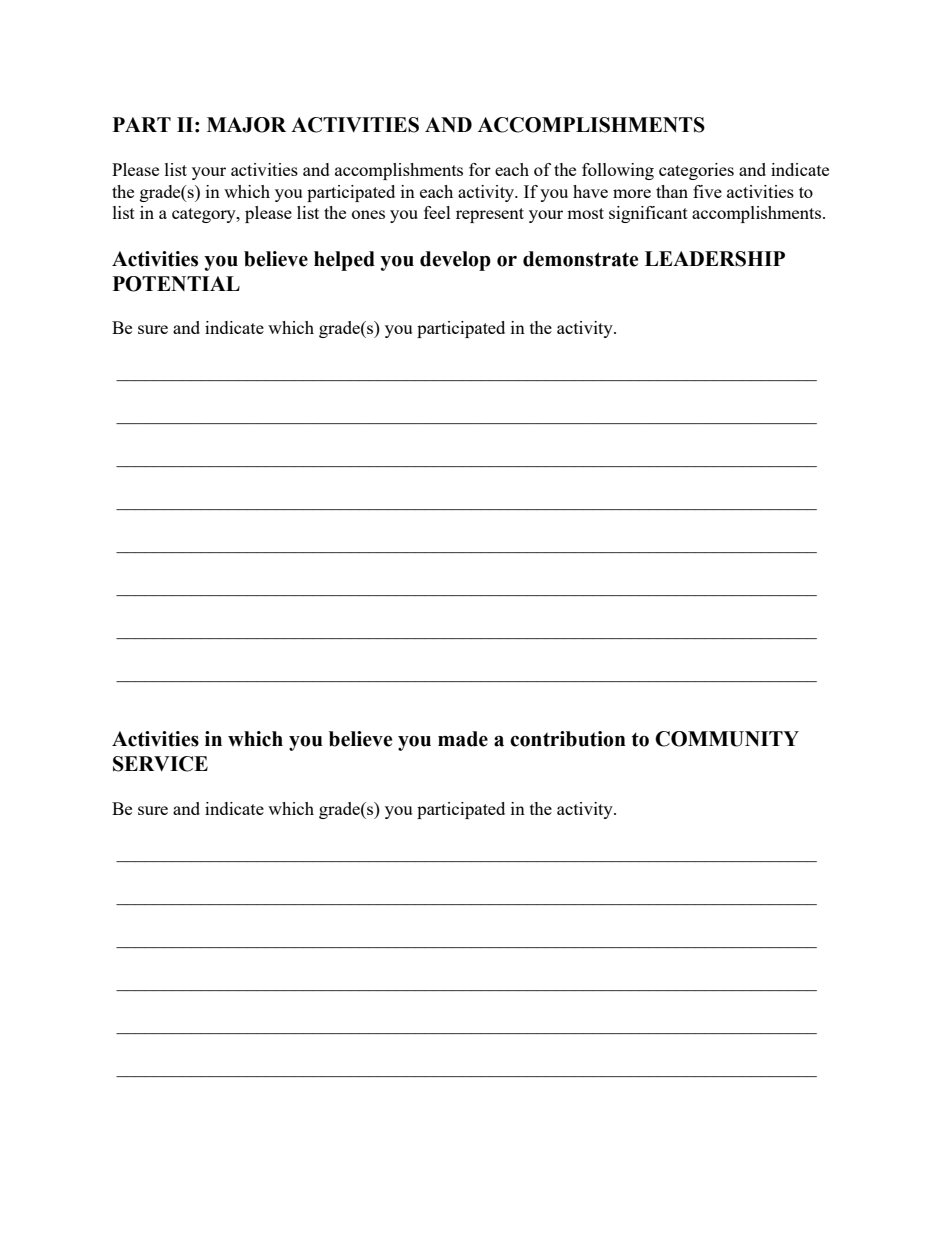  What do you see at coordinates (176, 284) in the page?
I see `POTENTIAL` at bounding box center [176, 284].
